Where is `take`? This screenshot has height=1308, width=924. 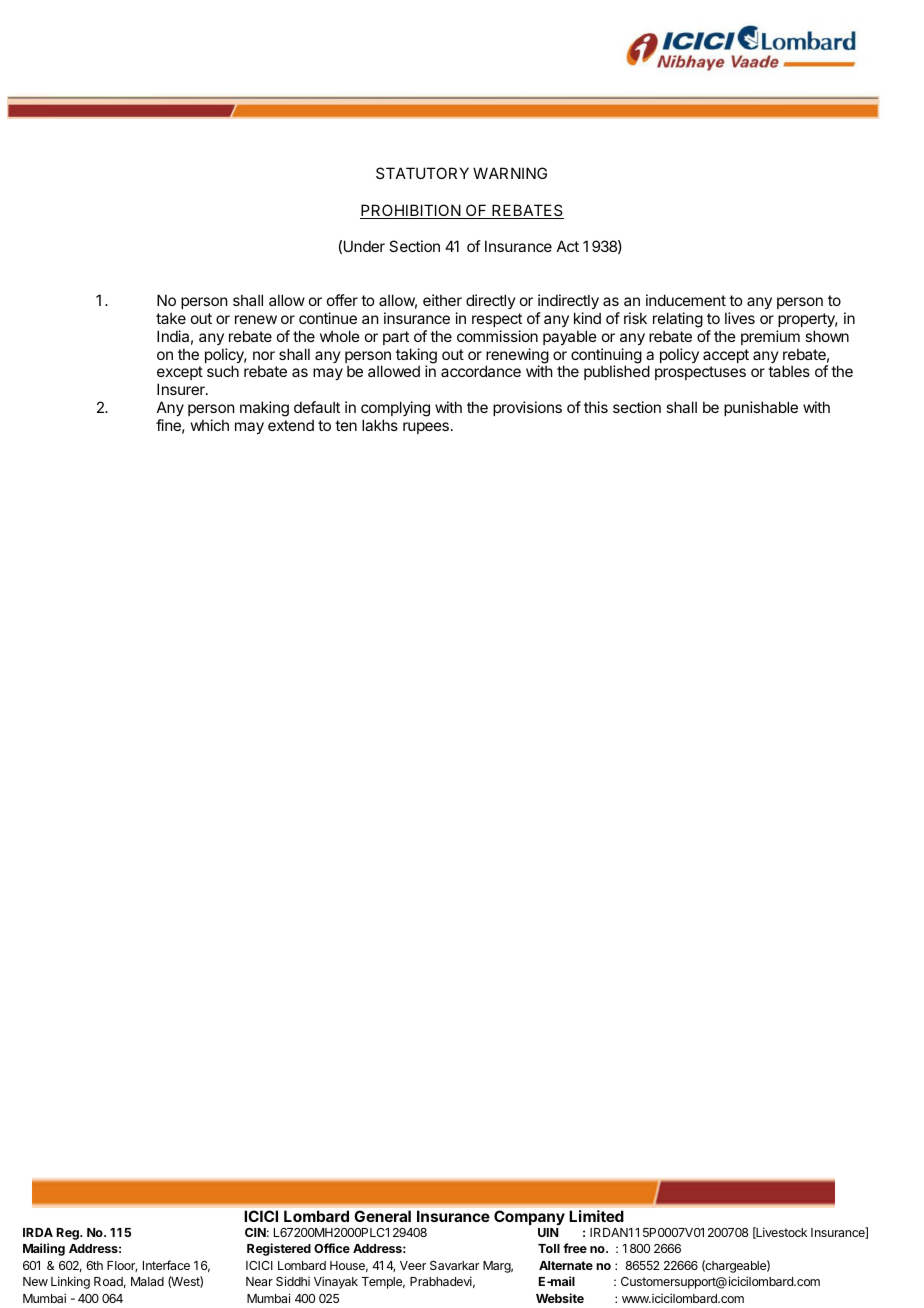 take is located at coordinates (171, 318).
